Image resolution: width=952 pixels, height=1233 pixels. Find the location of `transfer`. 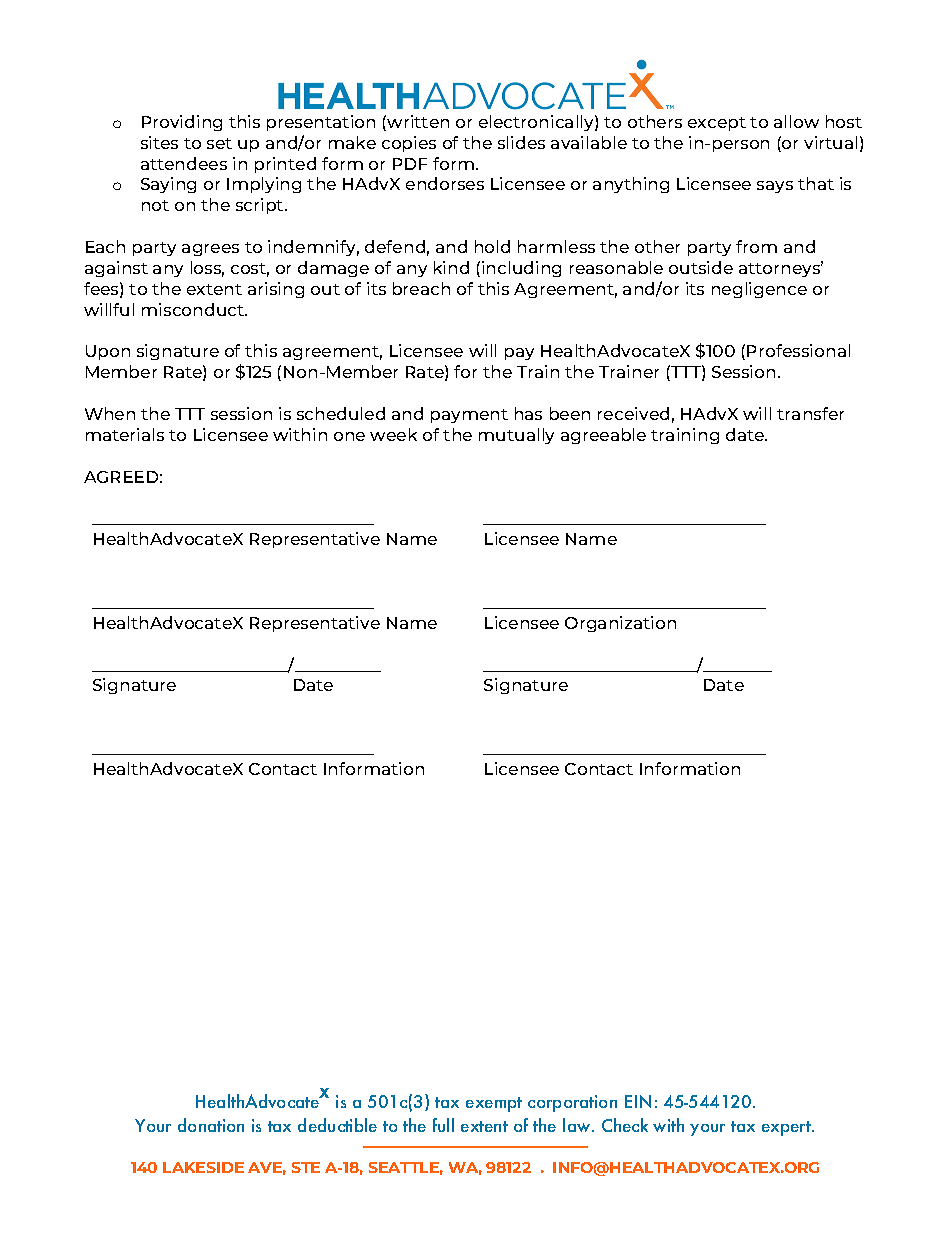

transfer is located at coordinates (810, 413).
